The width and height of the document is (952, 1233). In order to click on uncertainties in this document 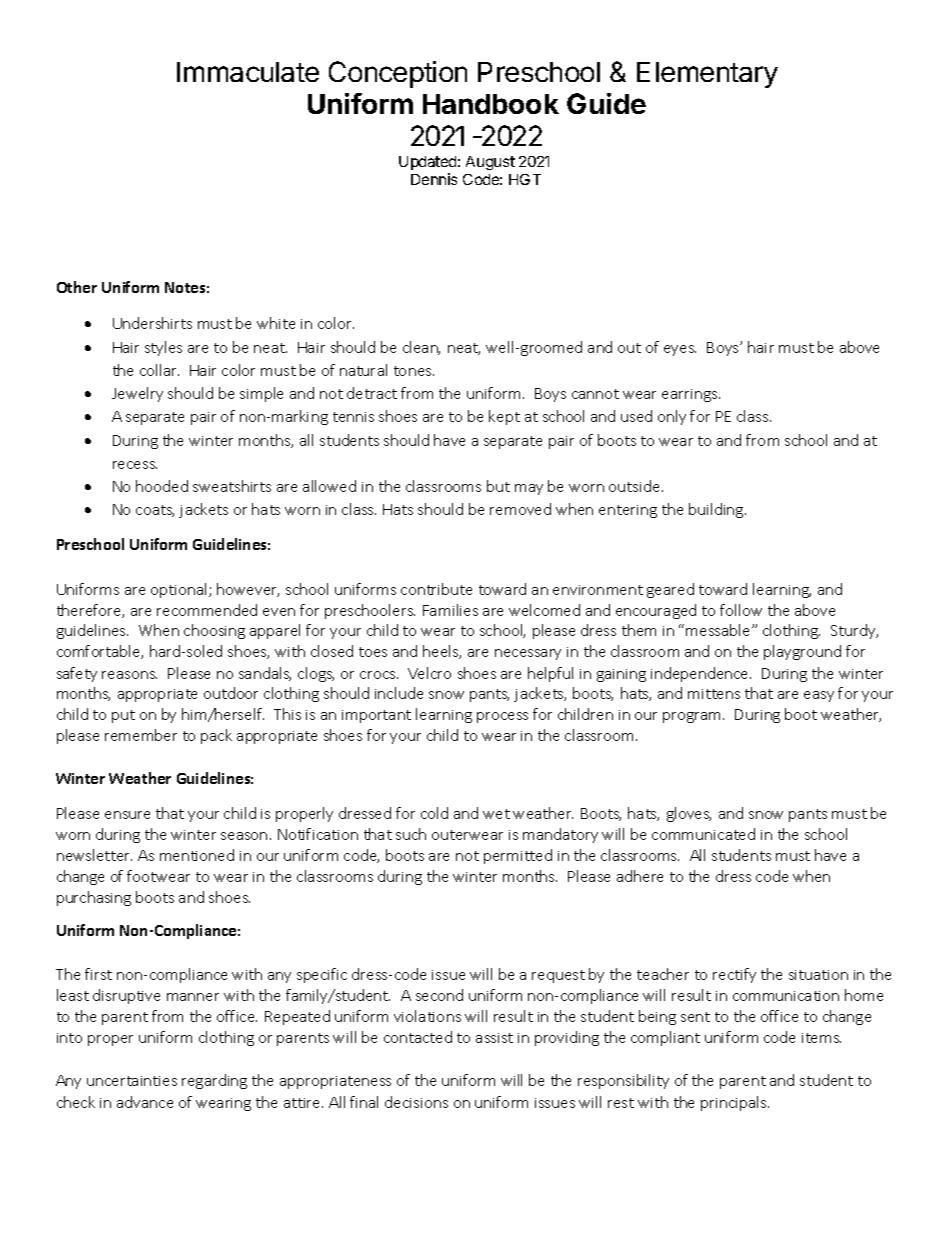, I will do `click(132, 1081)`.
